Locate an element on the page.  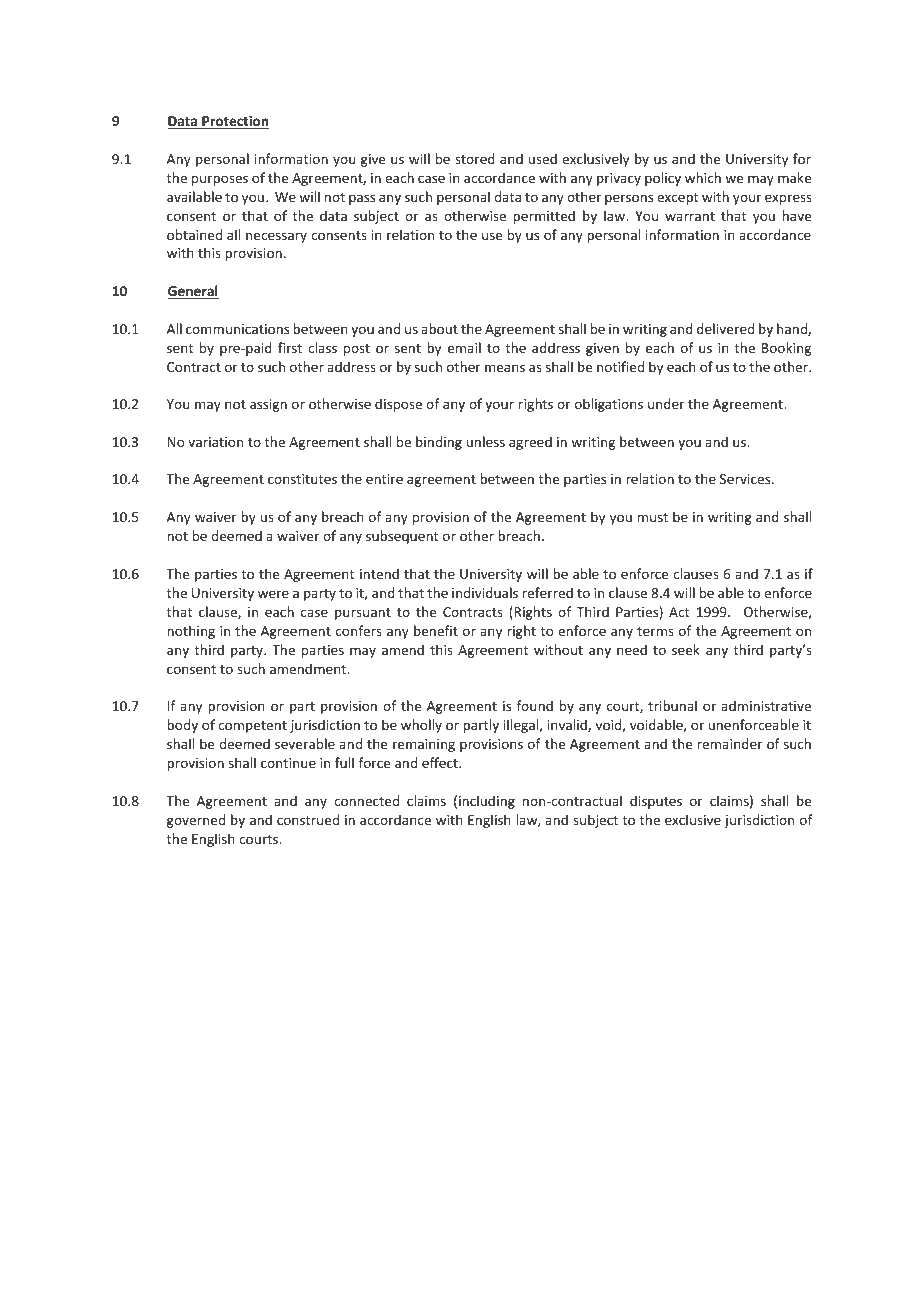
which is located at coordinates (703, 177).
